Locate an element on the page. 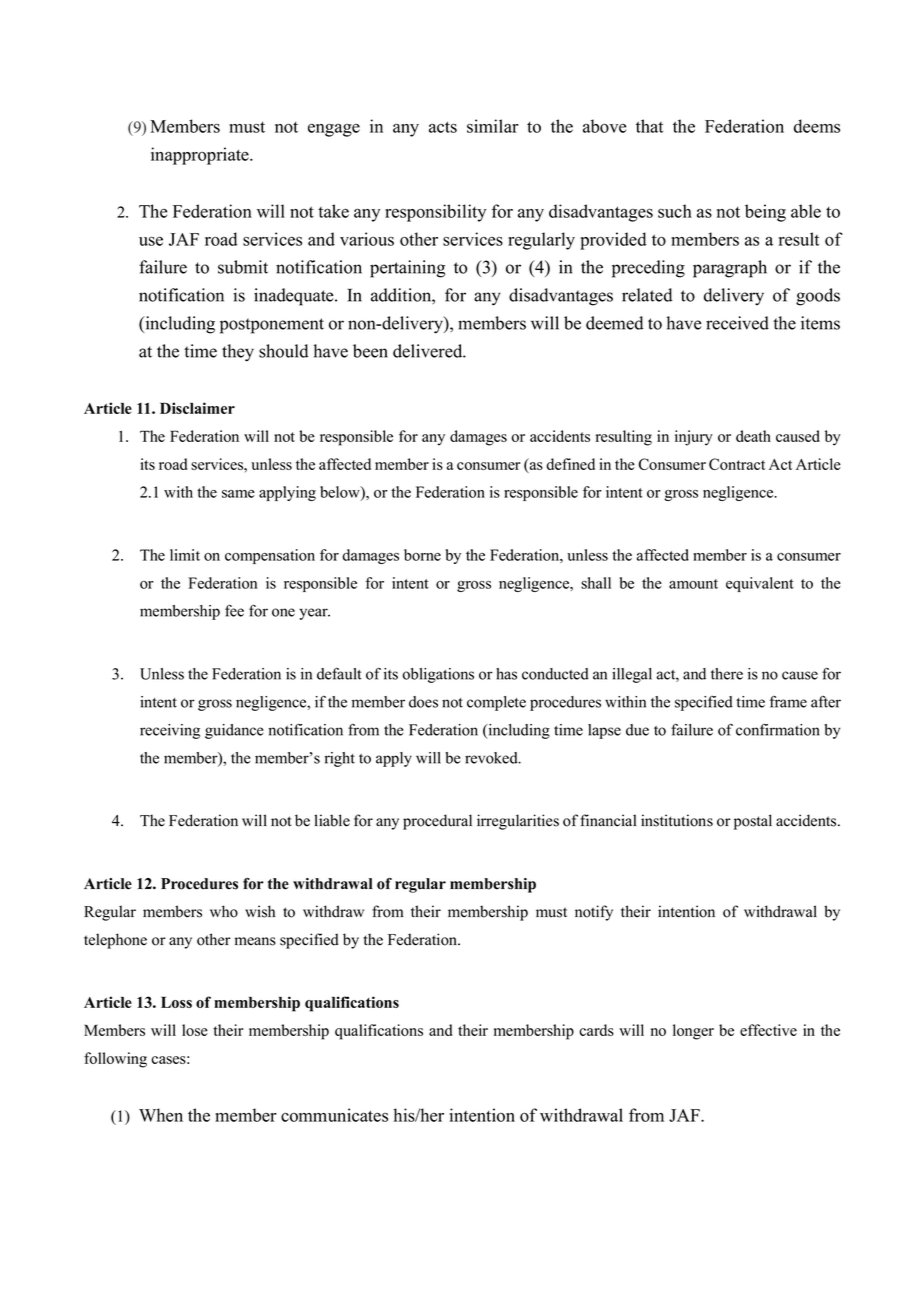  similar is located at coordinates (493, 126).
